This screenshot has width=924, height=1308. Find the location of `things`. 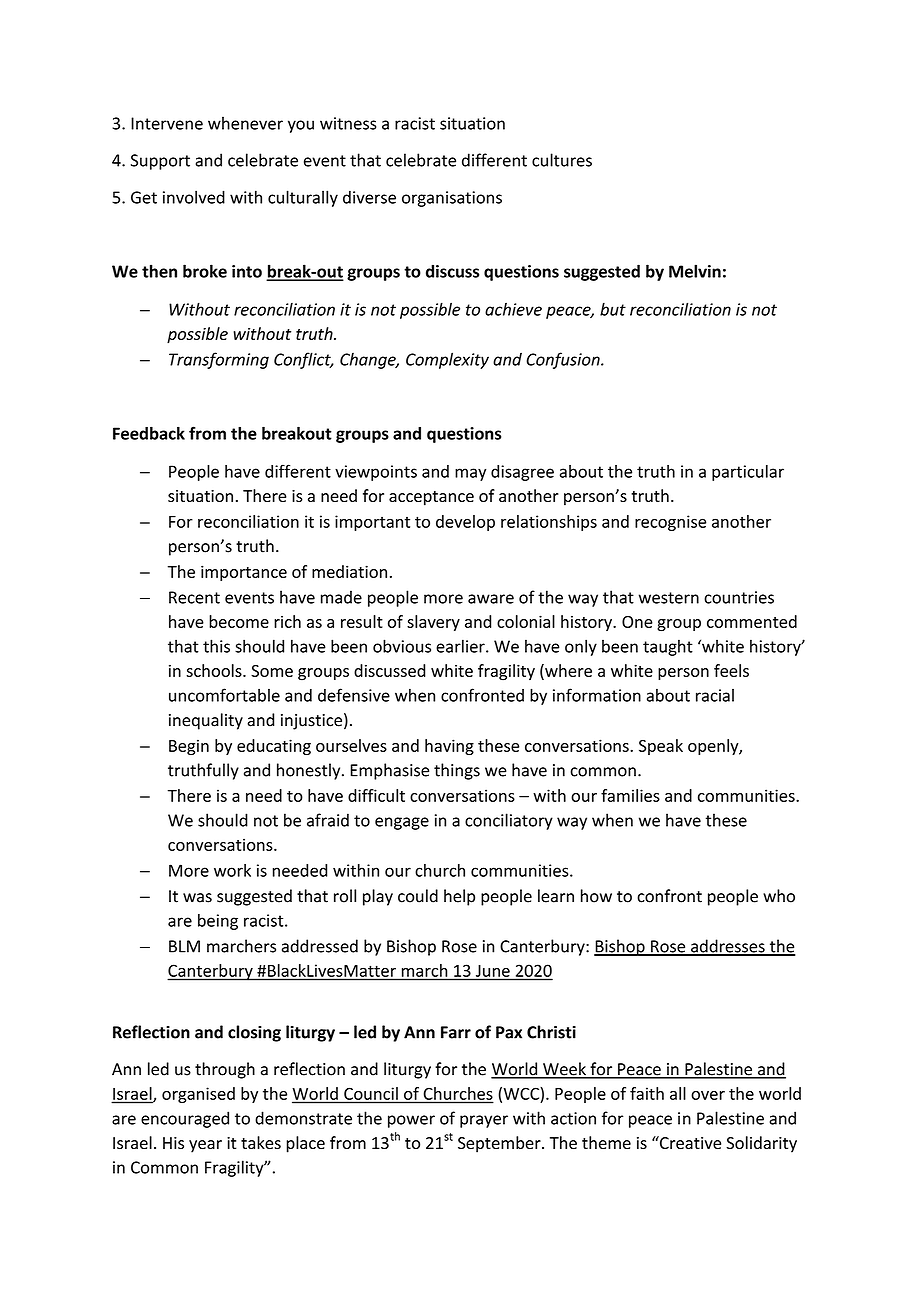

things is located at coordinates (457, 771).
